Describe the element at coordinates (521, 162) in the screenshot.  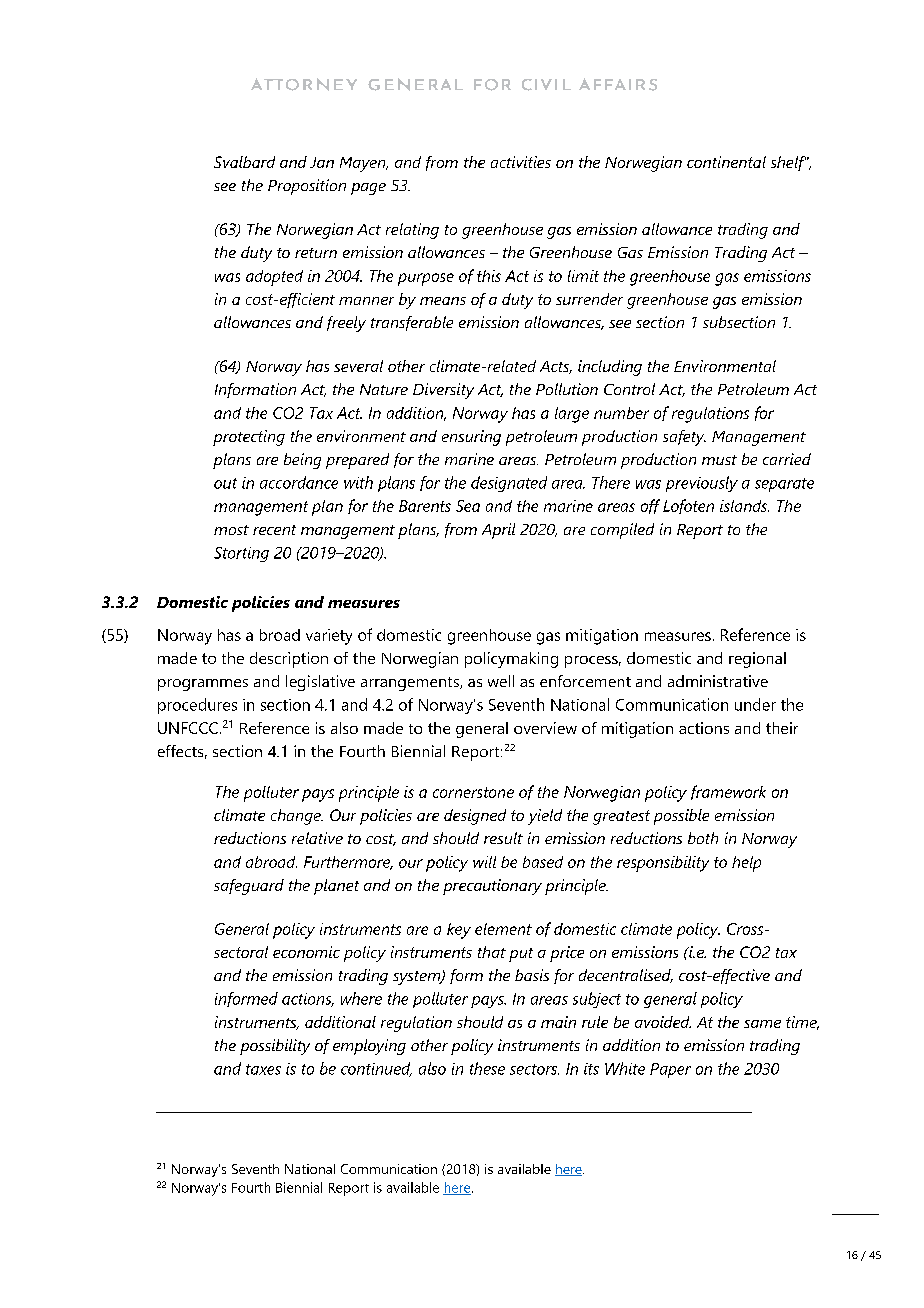
I see `activities` at that location.
